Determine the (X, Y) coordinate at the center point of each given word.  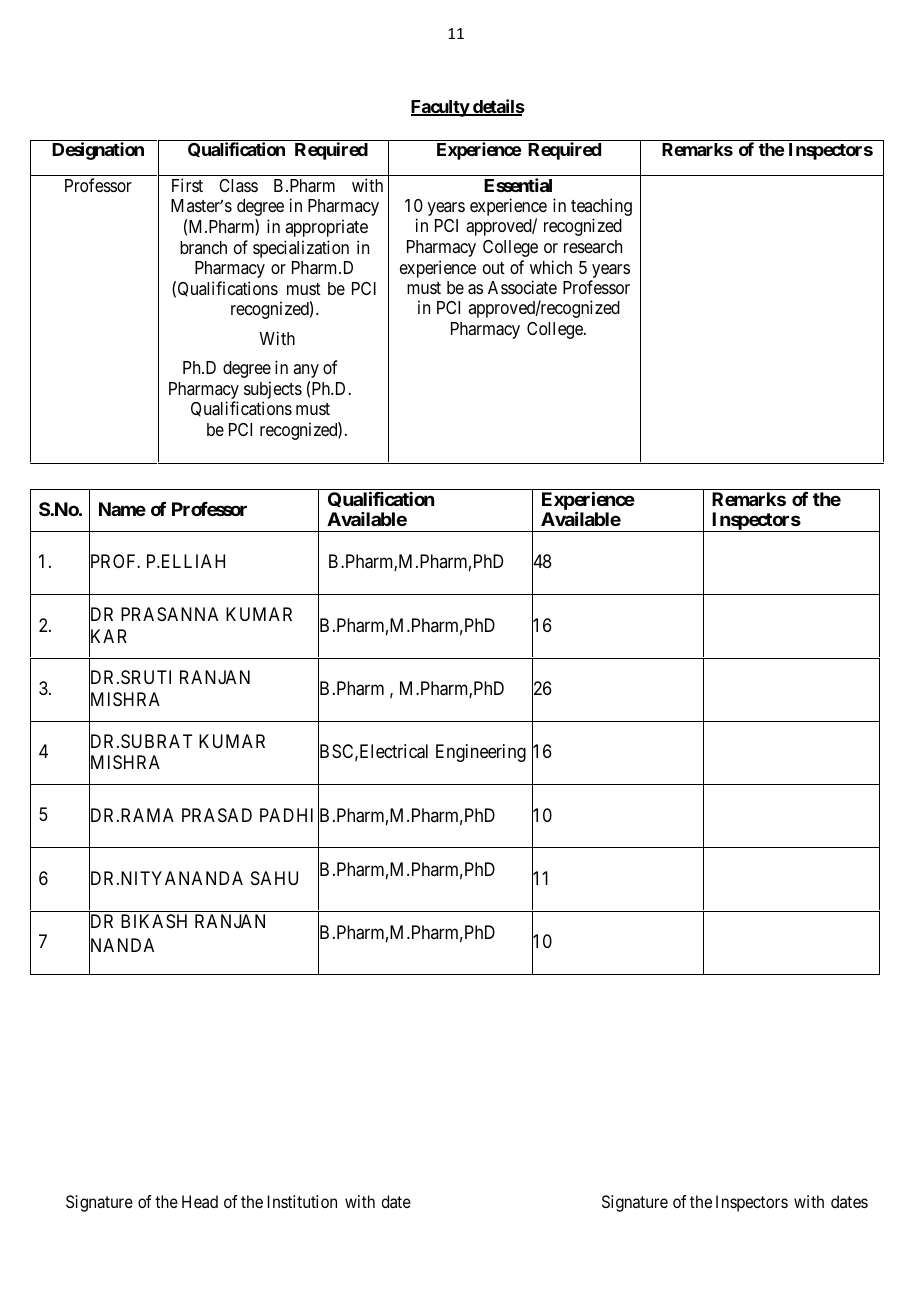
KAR (108, 636)
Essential (518, 185)
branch (203, 247)
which (551, 267)
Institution (302, 1201)
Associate (522, 287)
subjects (273, 390)
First (187, 185)
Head (200, 1201)
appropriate (326, 228)
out (494, 268)
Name (122, 509)
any (306, 371)
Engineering (481, 753)
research (593, 246)
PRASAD (217, 815)
